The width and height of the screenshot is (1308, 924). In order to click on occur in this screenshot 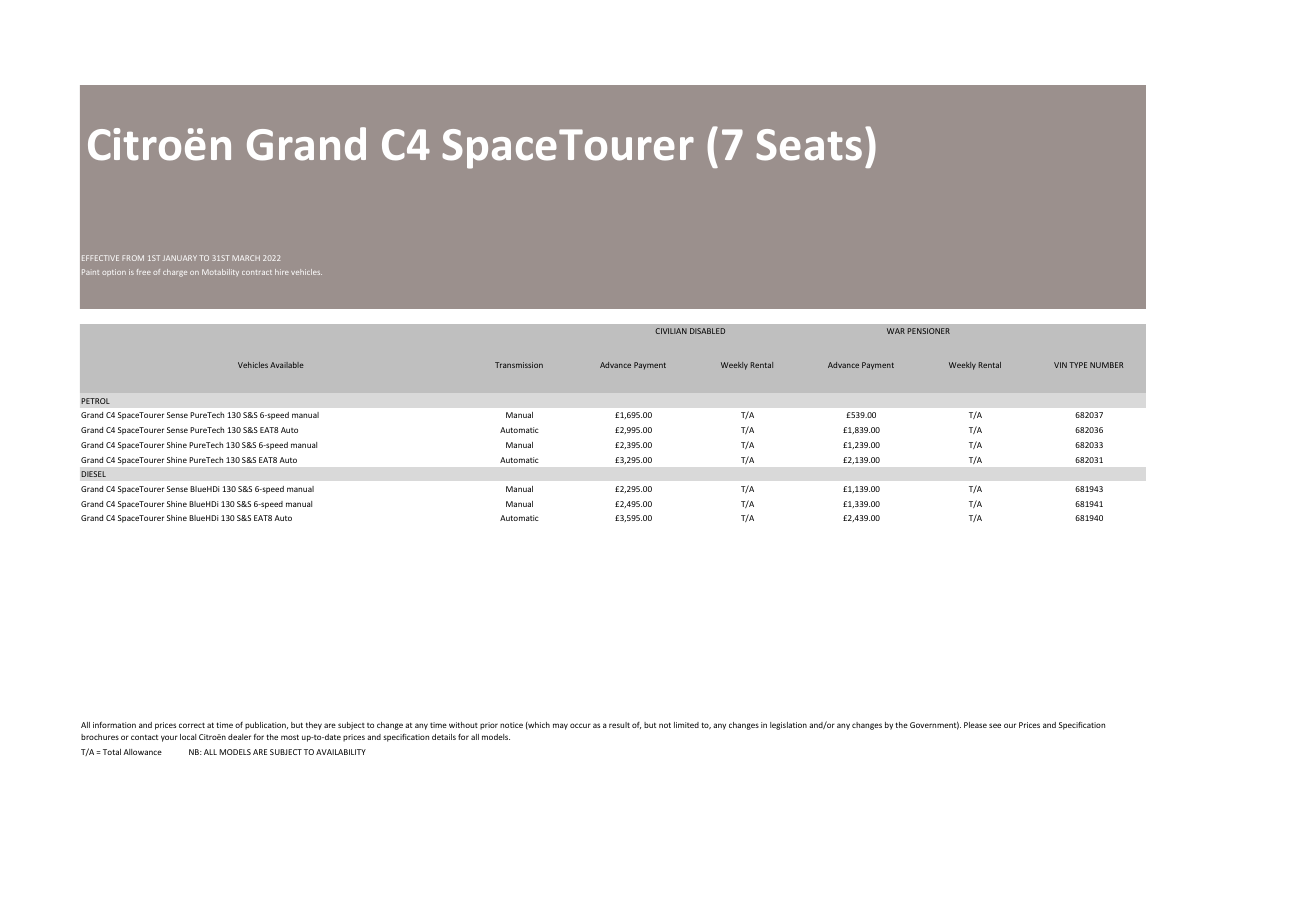, I will do `click(580, 725)`.
